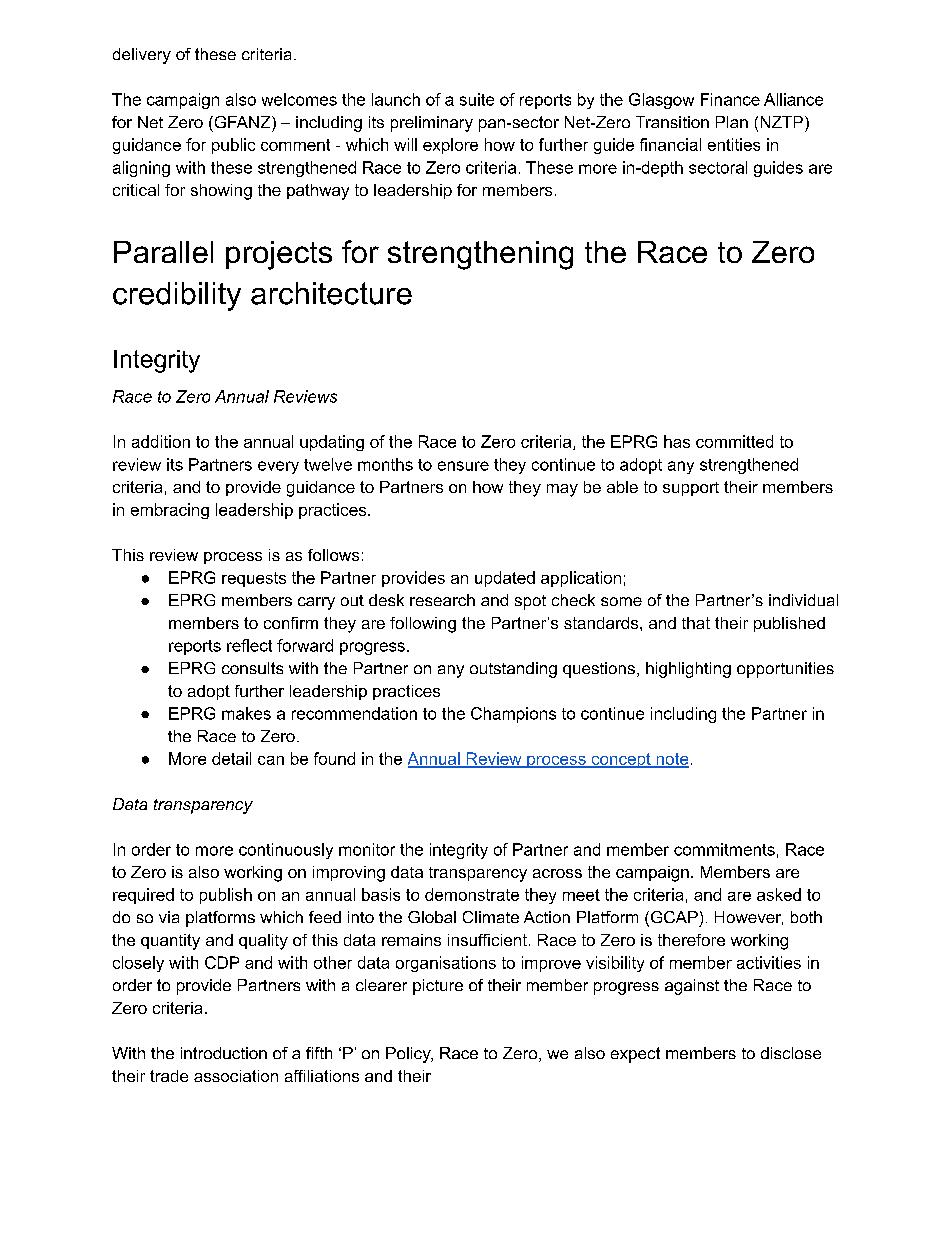 The width and height of the document is (952, 1233). Describe the element at coordinates (730, 99) in the document. I see `Finance` at that location.
